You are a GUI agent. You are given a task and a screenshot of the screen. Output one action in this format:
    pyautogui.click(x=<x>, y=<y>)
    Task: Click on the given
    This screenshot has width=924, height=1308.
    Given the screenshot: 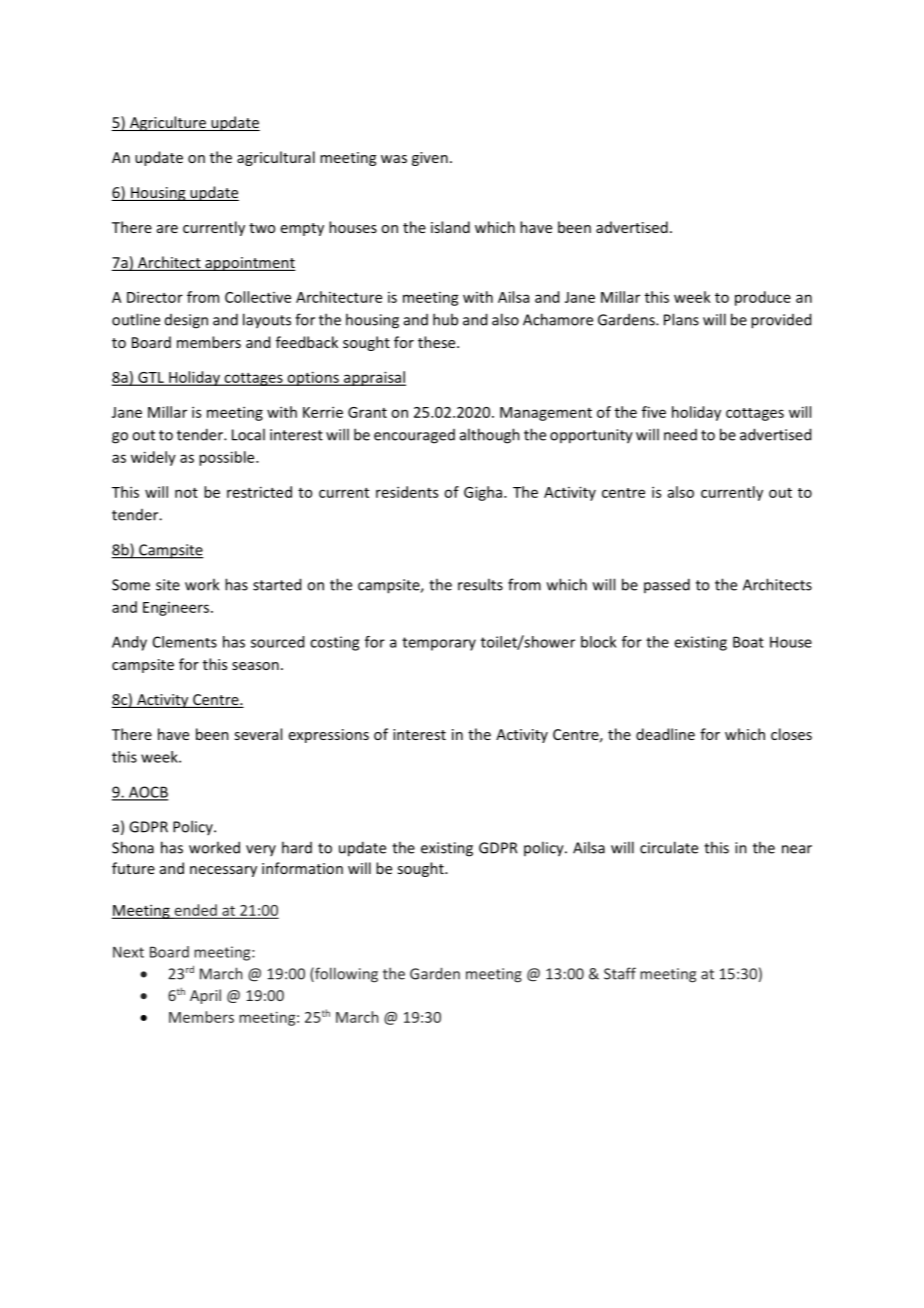 What is the action you would take?
    pyautogui.click(x=430, y=159)
